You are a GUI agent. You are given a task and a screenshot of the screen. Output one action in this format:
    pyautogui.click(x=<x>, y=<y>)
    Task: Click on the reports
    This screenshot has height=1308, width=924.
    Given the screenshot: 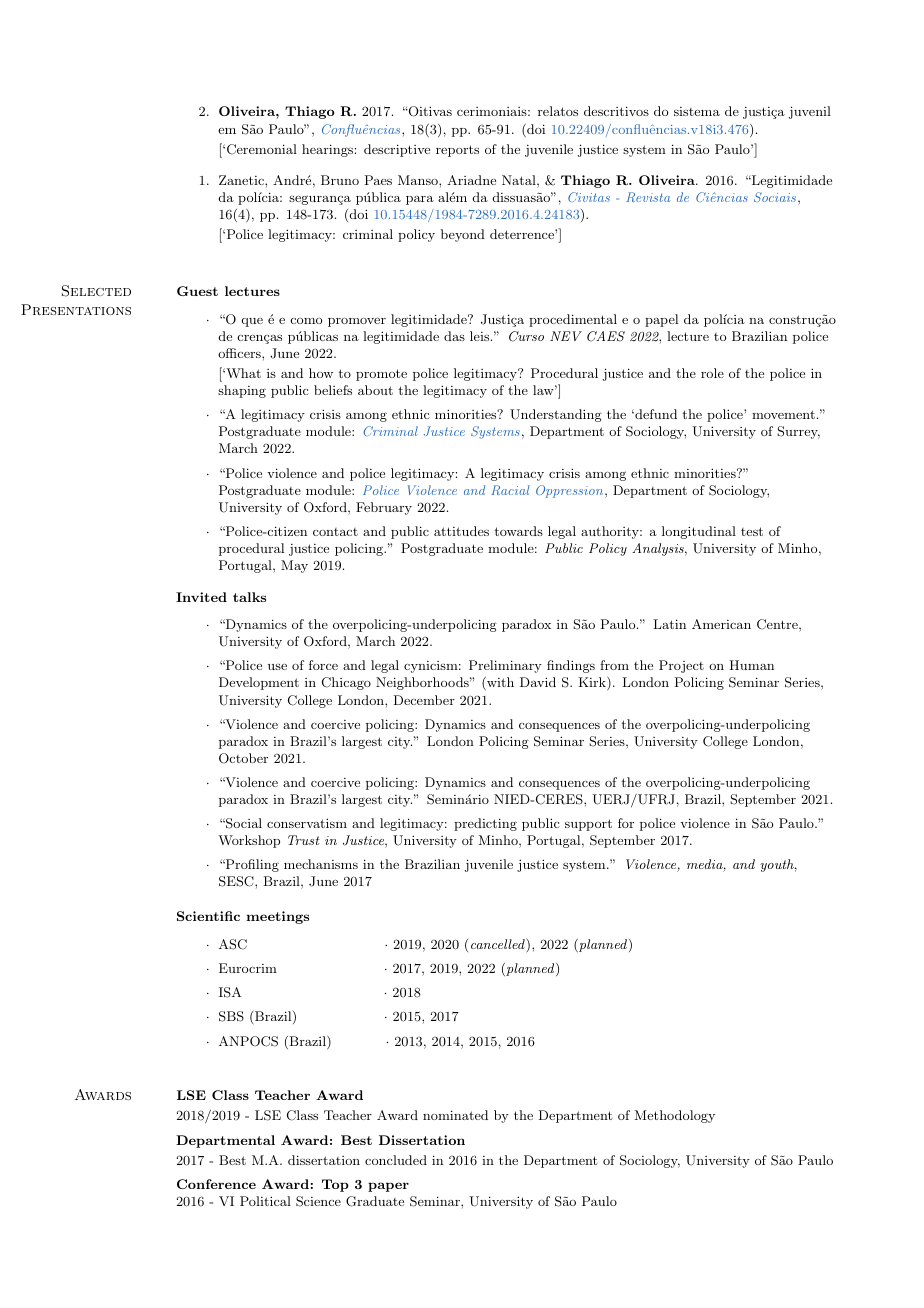 What is the action you would take?
    pyautogui.click(x=457, y=151)
